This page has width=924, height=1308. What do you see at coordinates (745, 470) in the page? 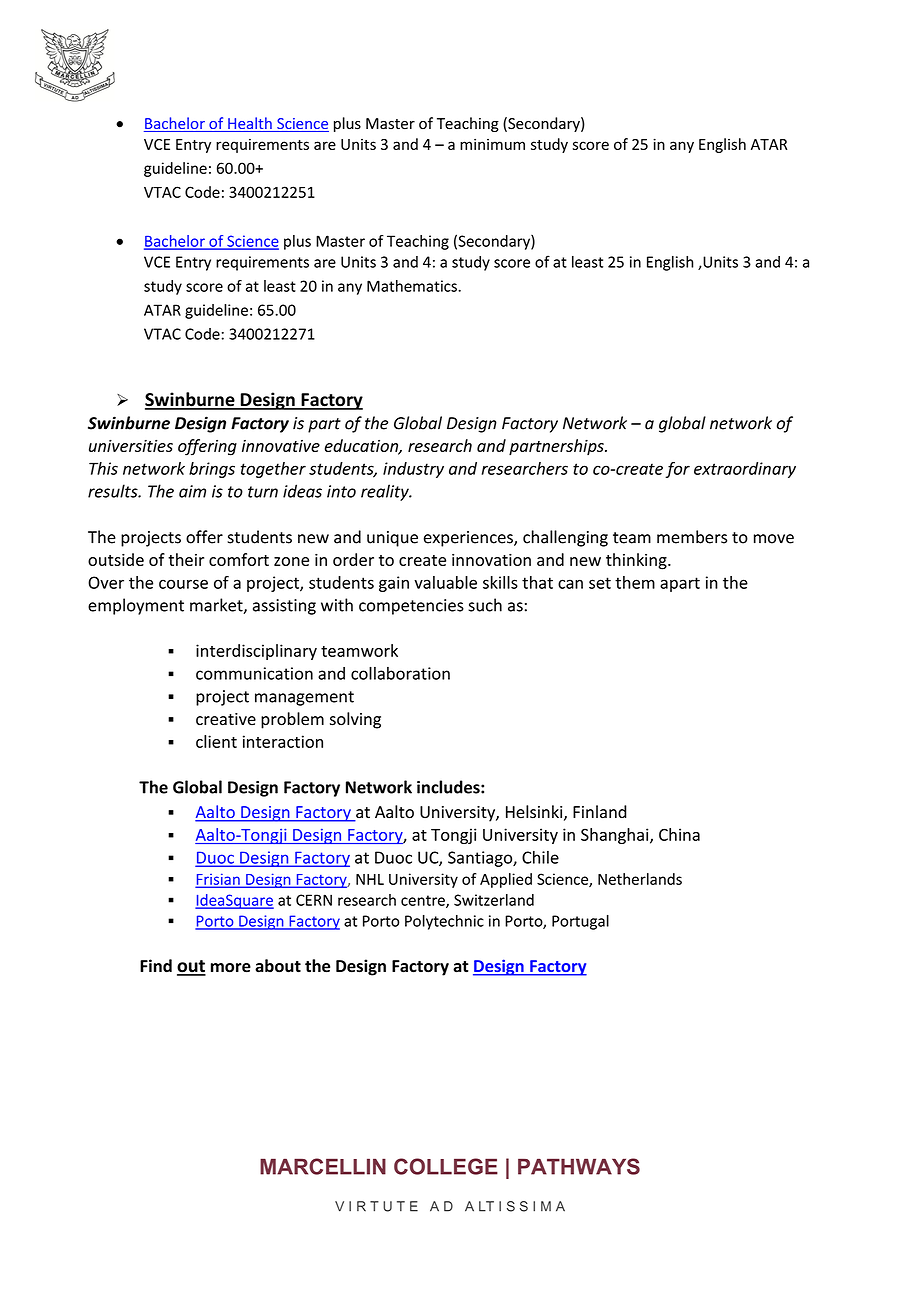
I see `extraordinary` at bounding box center [745, 470].
